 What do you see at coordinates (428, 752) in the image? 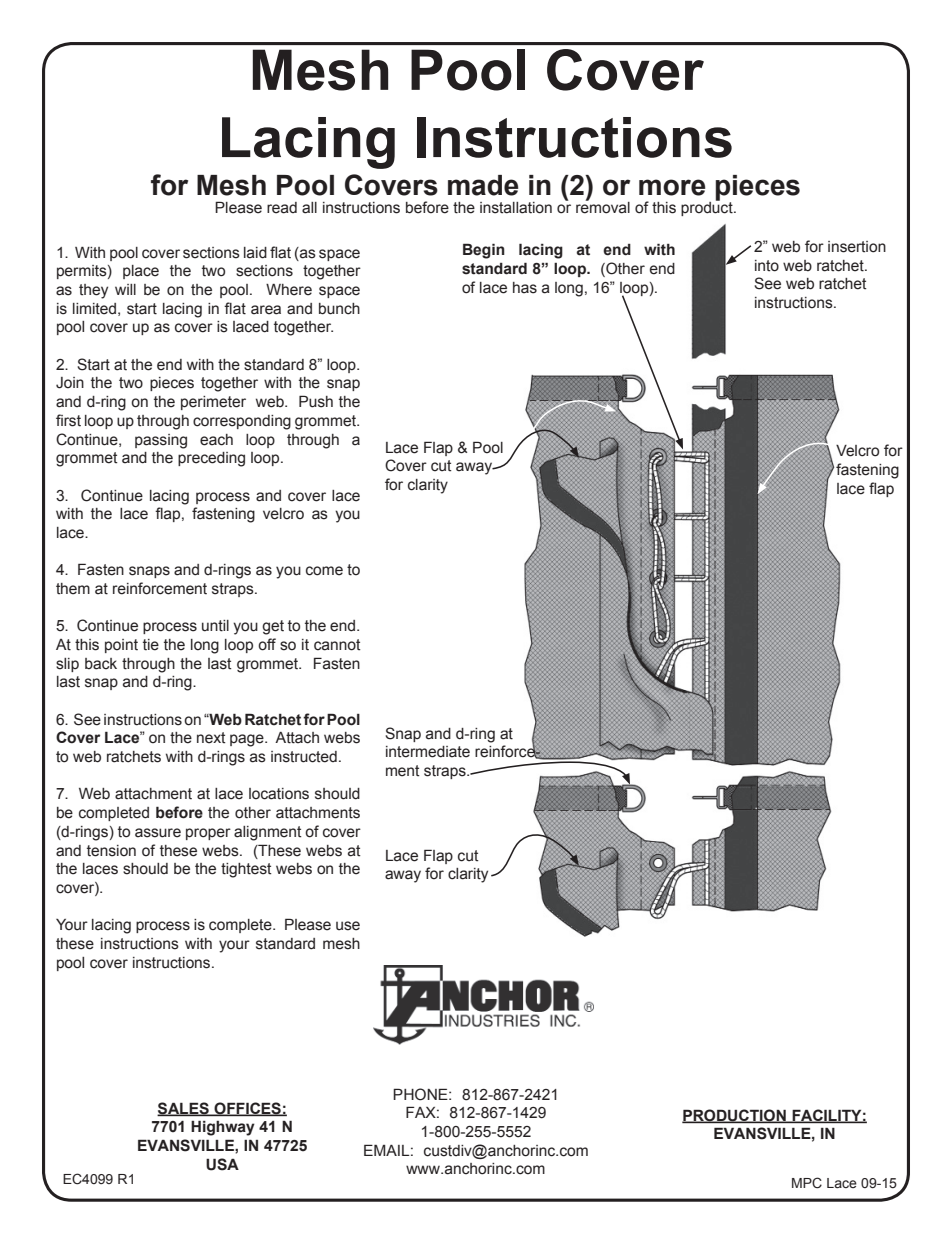
I see `intermediate` at bounding box center [428, 752].
